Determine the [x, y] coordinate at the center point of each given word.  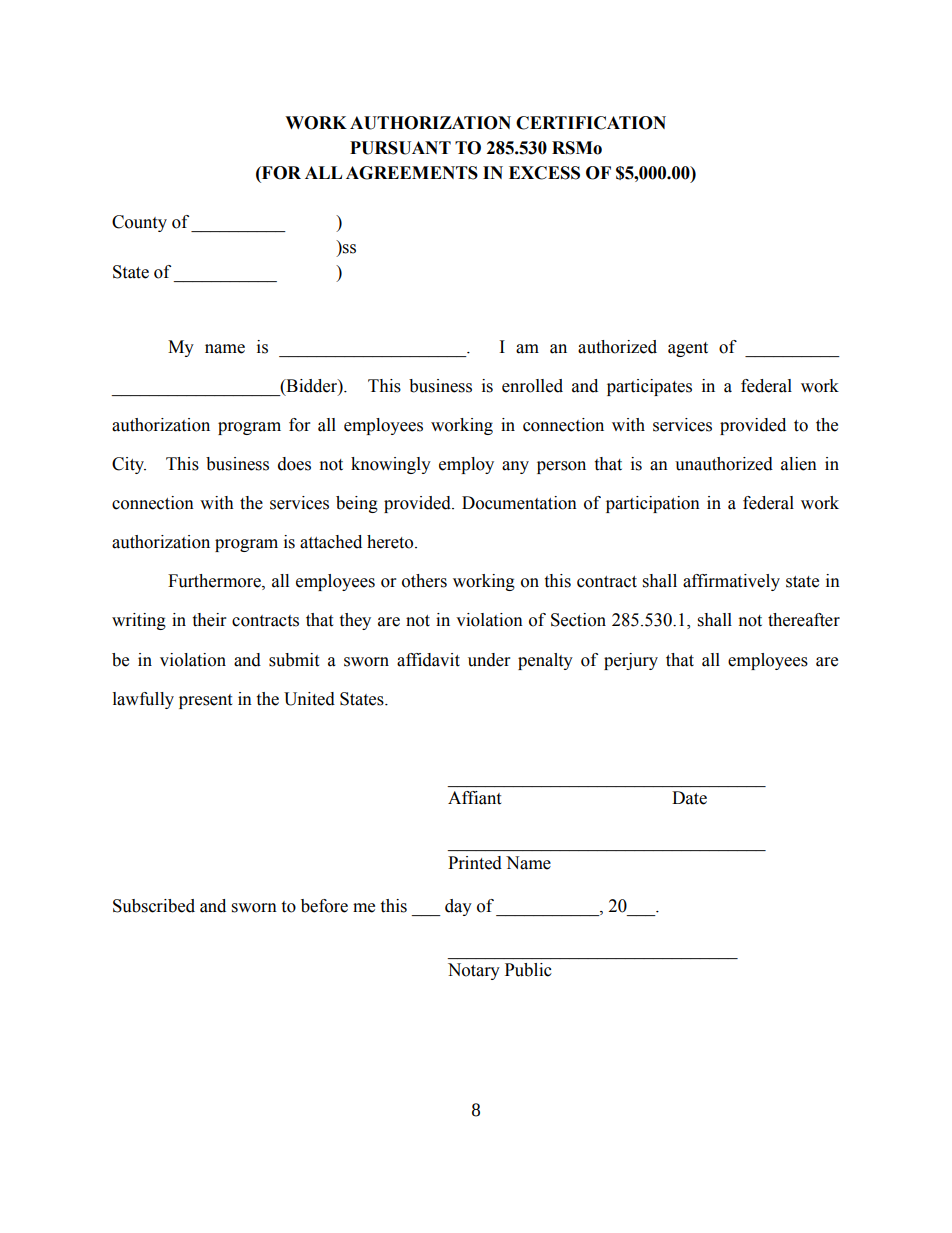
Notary [474, 971]
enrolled [532, 386]
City [129, 465]
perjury [631, 661]
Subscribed [154, 906]
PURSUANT [400, 148]
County [139, 223]
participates [649, 387]
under [489, 660]
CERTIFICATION [591, 123]
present [205, 701]
